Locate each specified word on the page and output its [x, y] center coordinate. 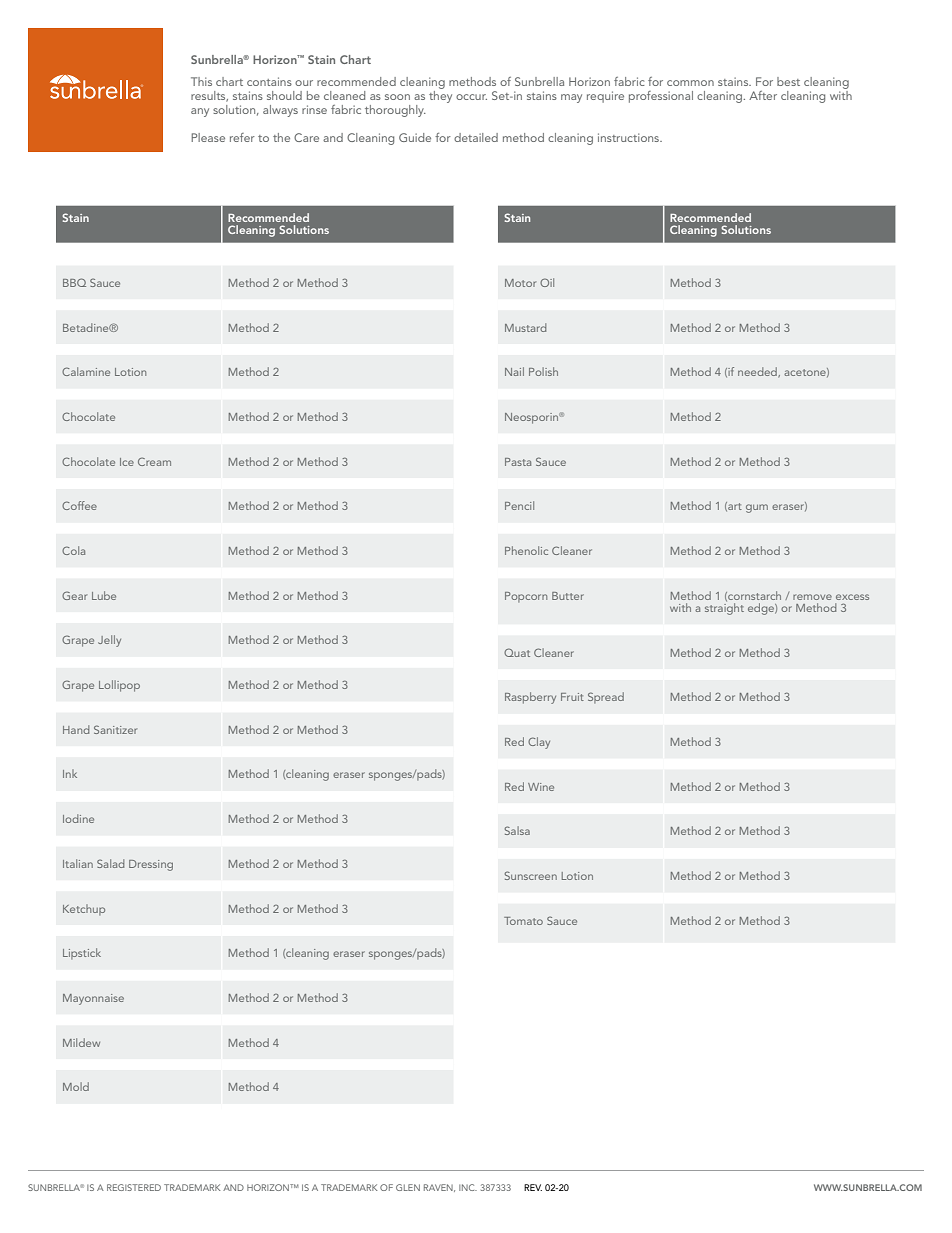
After [763, 95]
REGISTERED [134, 1187]
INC [468, 1187]
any [200, 112]
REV [533, 1187]
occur [471, 97]
